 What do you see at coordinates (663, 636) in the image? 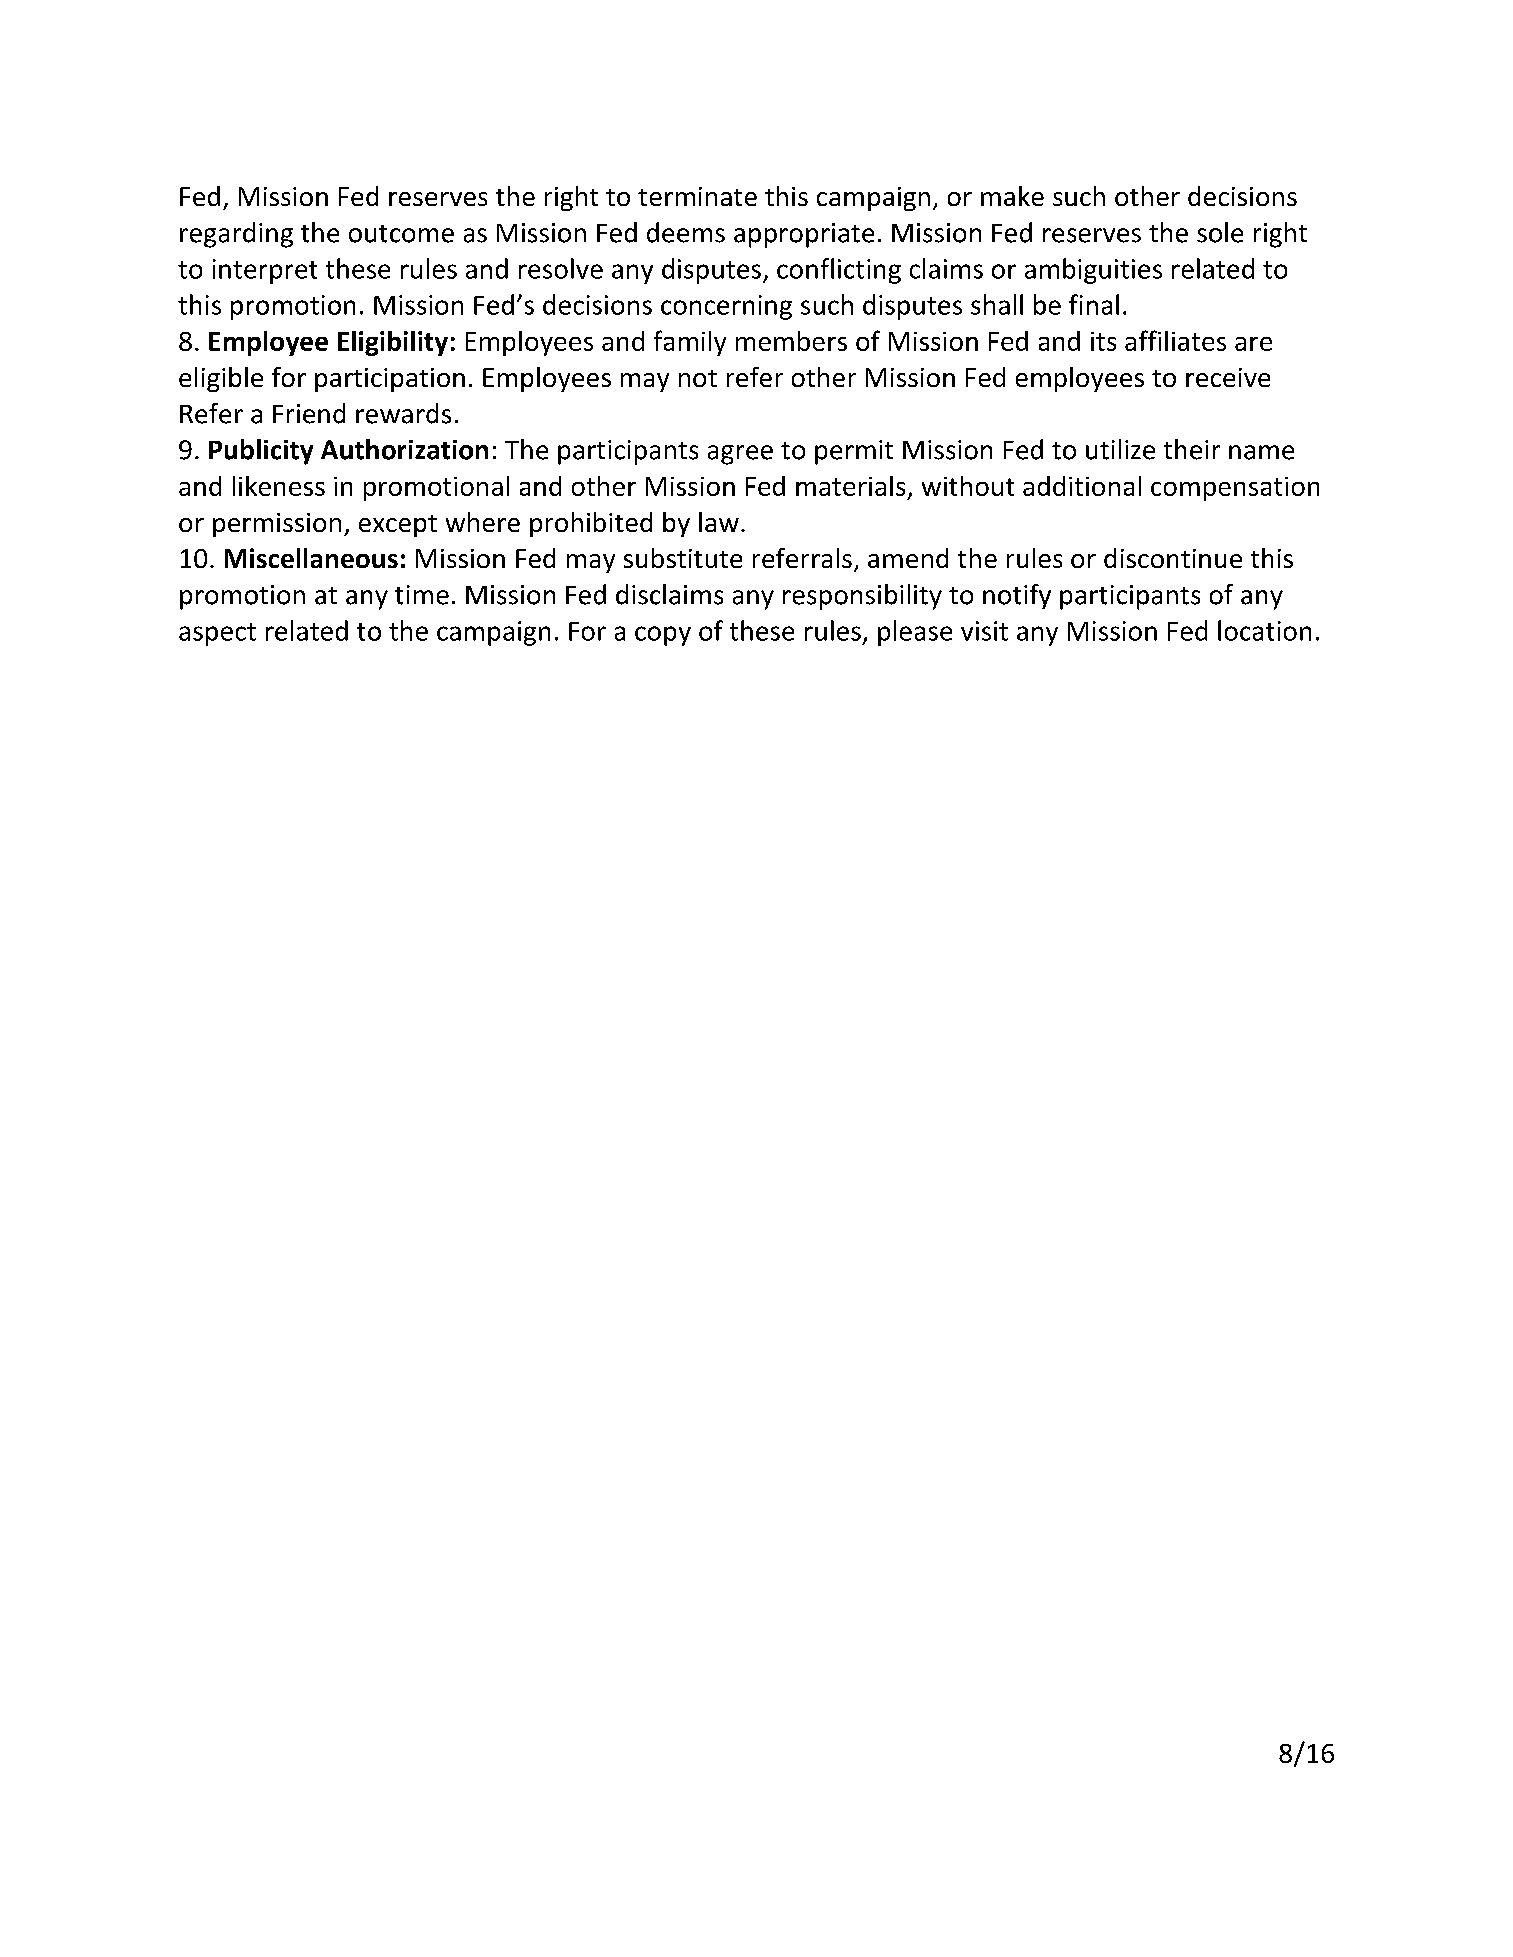
I see `copy` at bounding box center [663, 636].
